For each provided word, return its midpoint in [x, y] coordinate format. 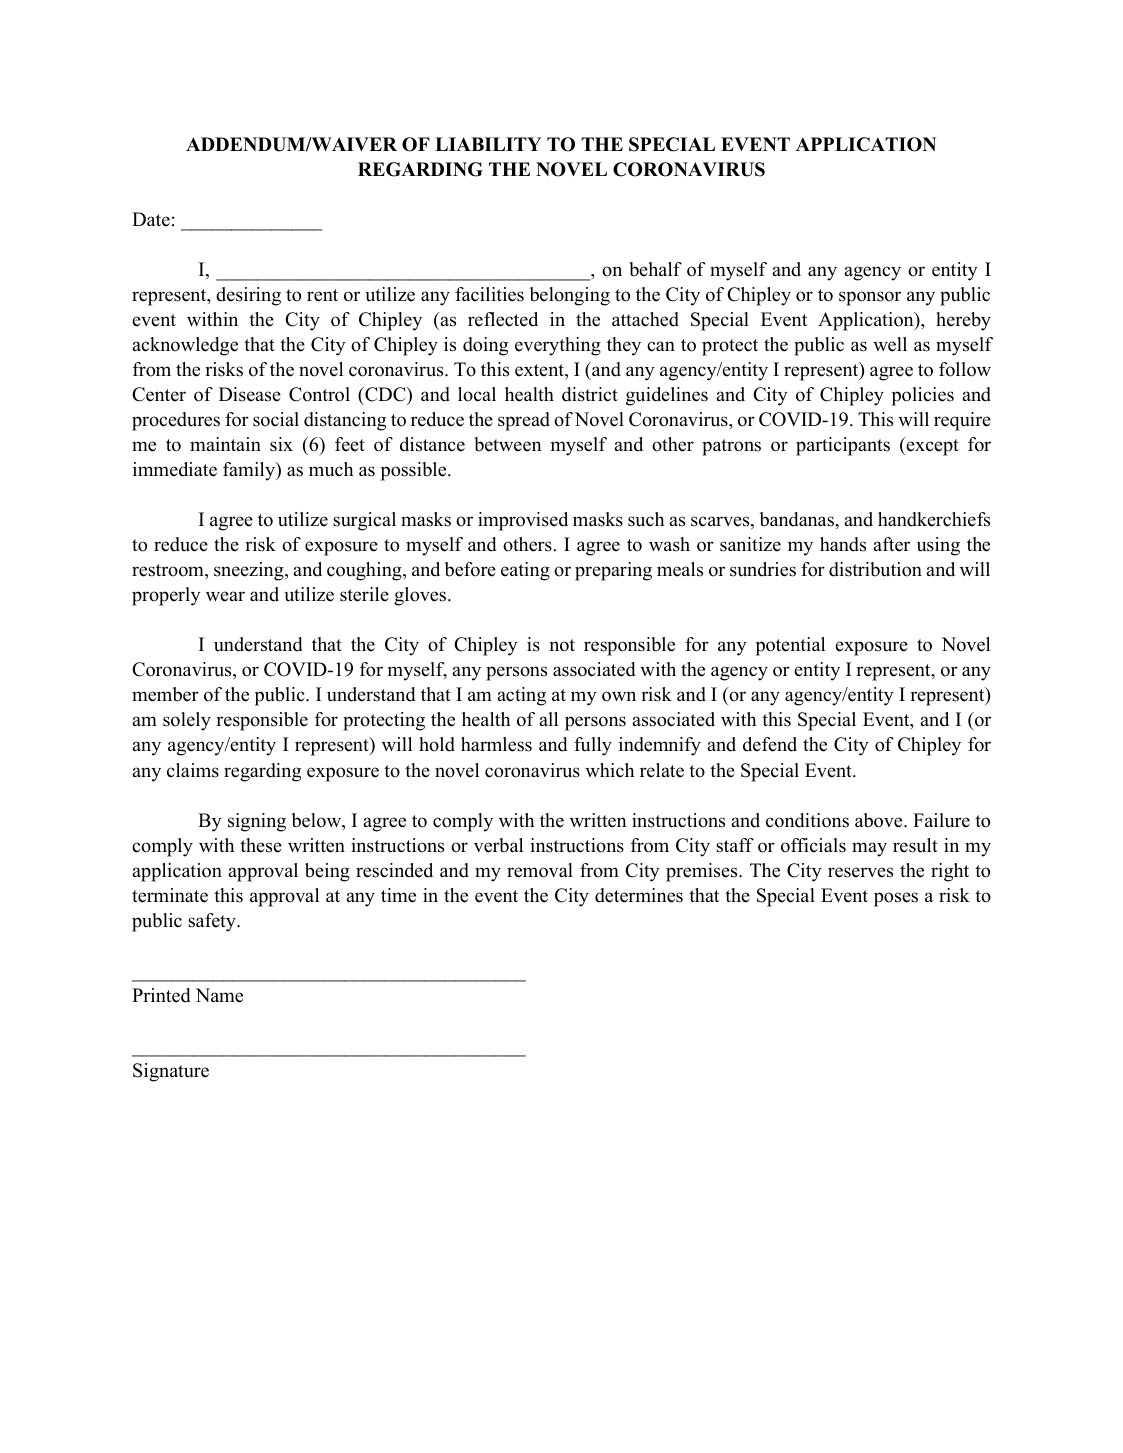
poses [896, 899]
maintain [225, 444]
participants [843, 446]
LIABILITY [488, 144]
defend [770, 744]
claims [193, 770]
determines [639, 895]
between [508, 444]
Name [219, 995]
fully [593, 746]
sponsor [870, 298]
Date [151, 219]
